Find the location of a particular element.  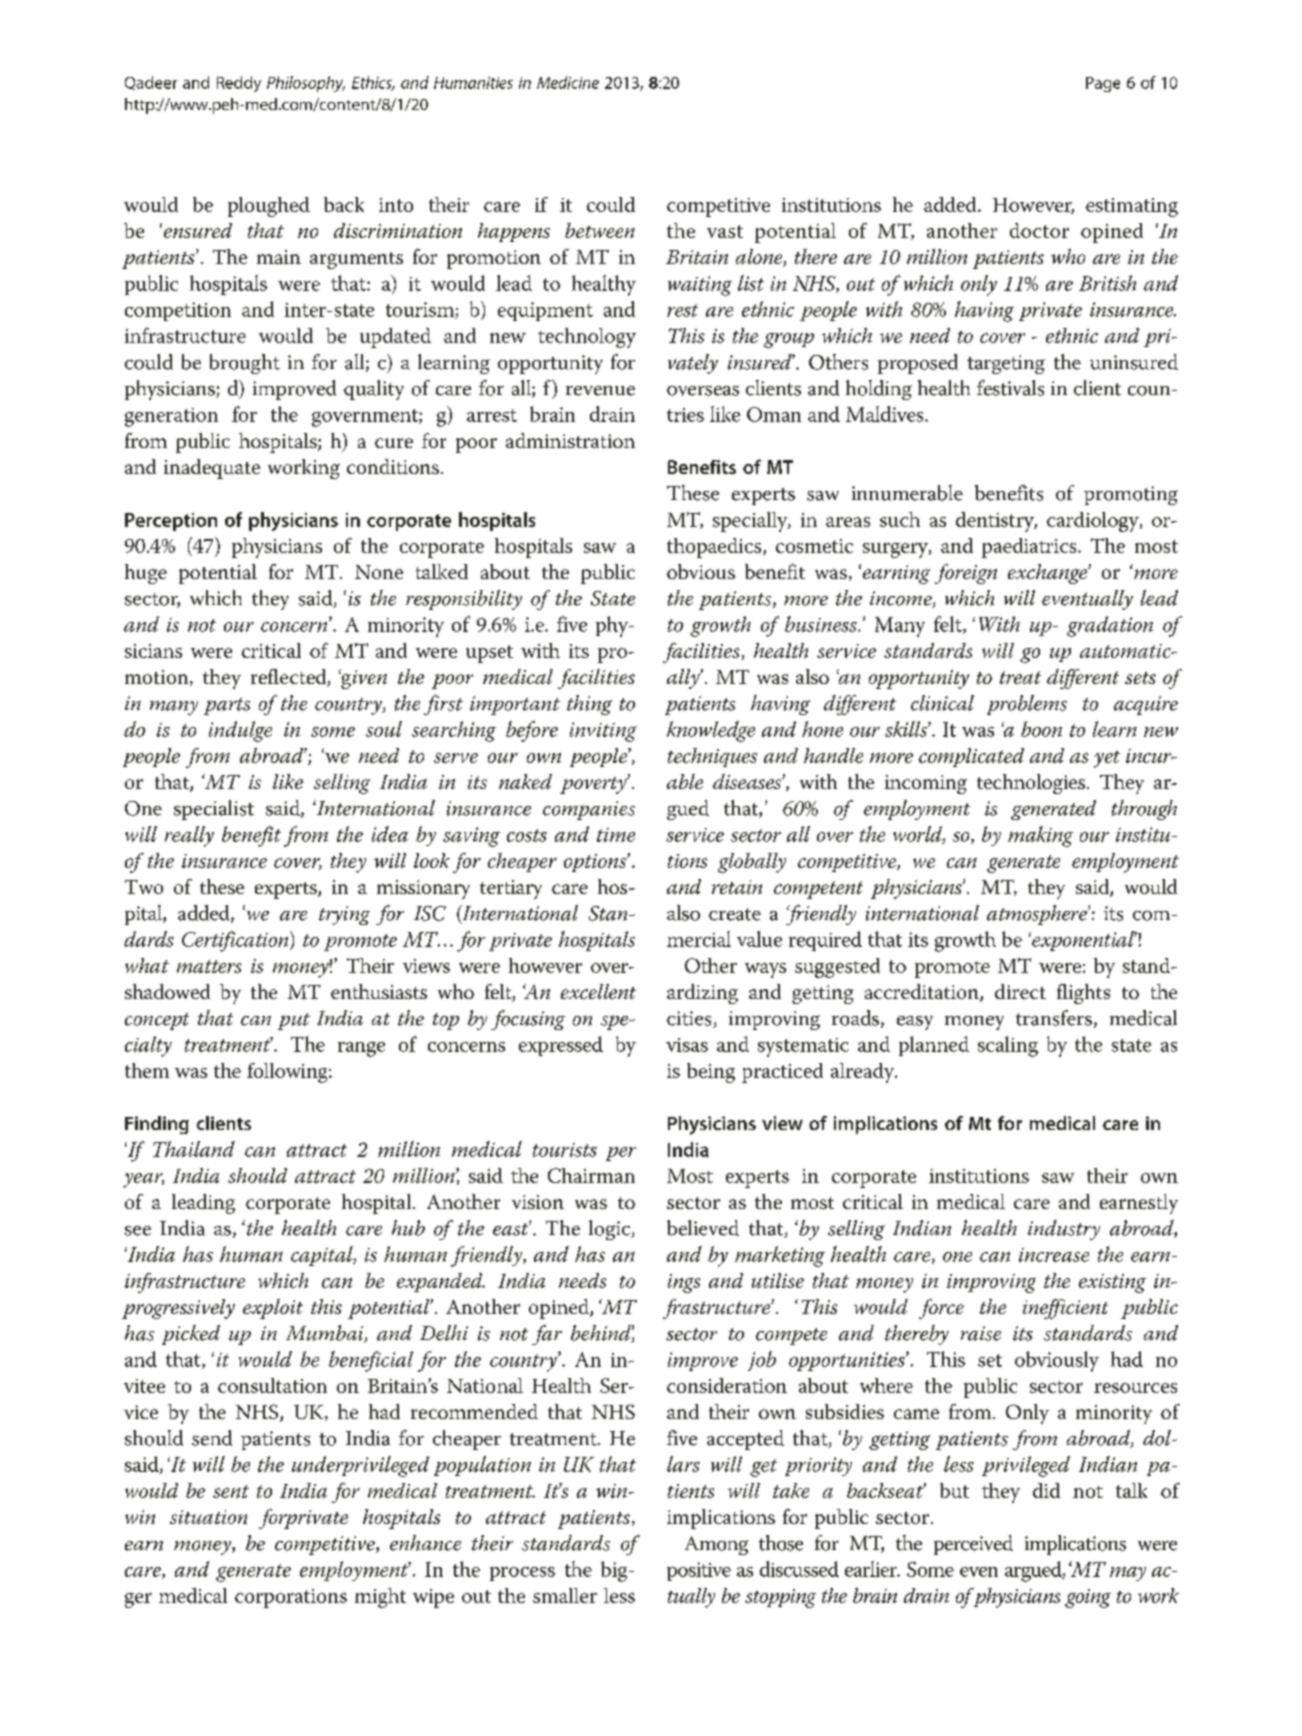

sent is located at coordinates (231, 1491).
